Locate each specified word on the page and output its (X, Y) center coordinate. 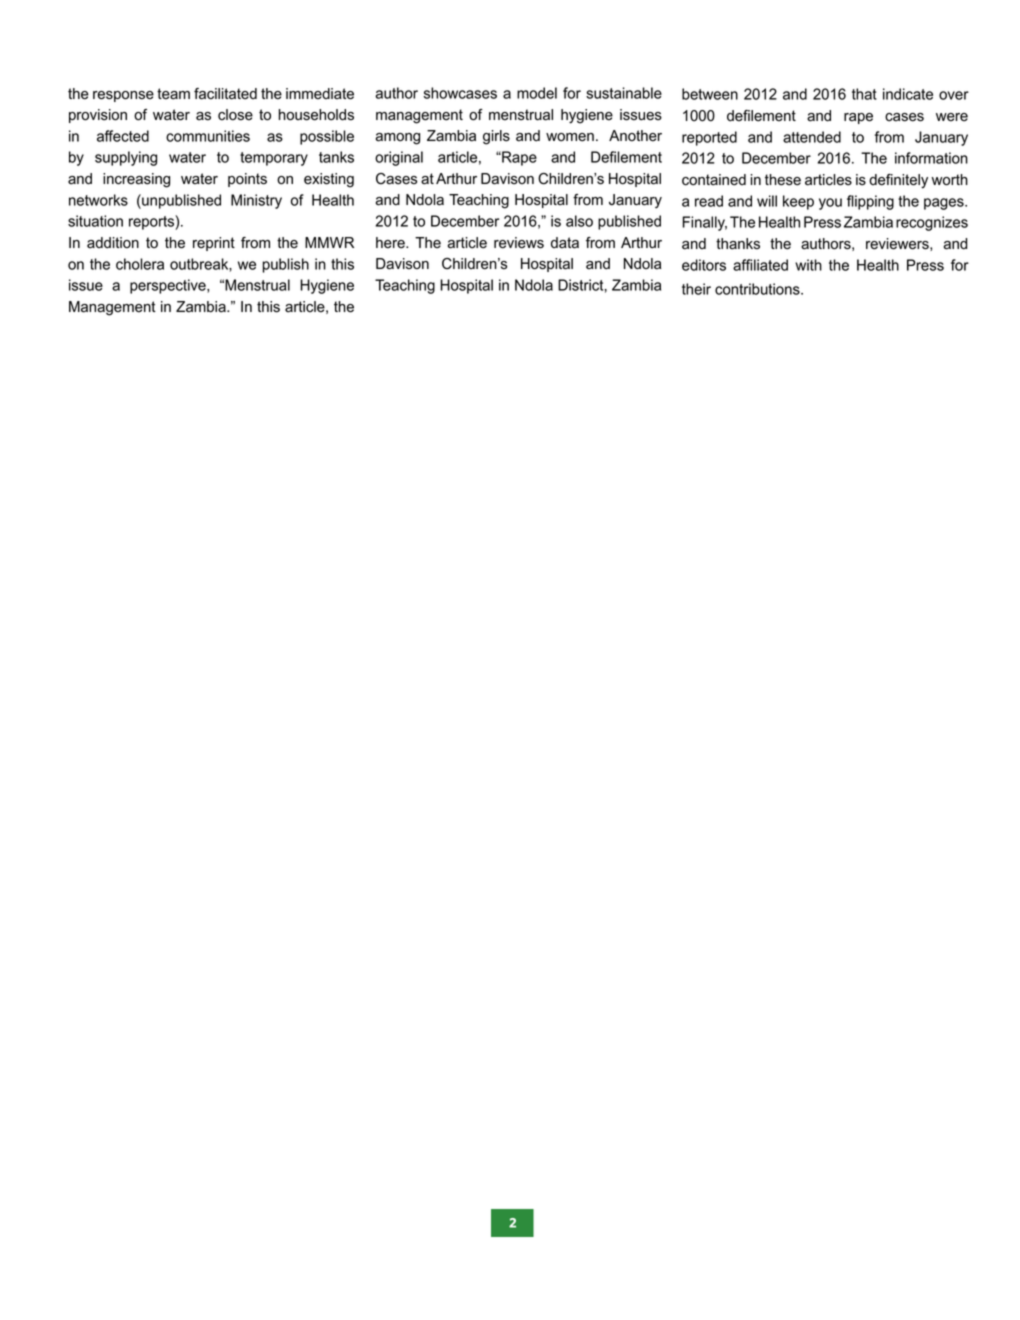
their (696, 289)
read (709, 201)
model (537, 93)
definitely (898, 181)
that (864, 94)
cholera (140, 264)
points (247, 180)
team (173, 94)
